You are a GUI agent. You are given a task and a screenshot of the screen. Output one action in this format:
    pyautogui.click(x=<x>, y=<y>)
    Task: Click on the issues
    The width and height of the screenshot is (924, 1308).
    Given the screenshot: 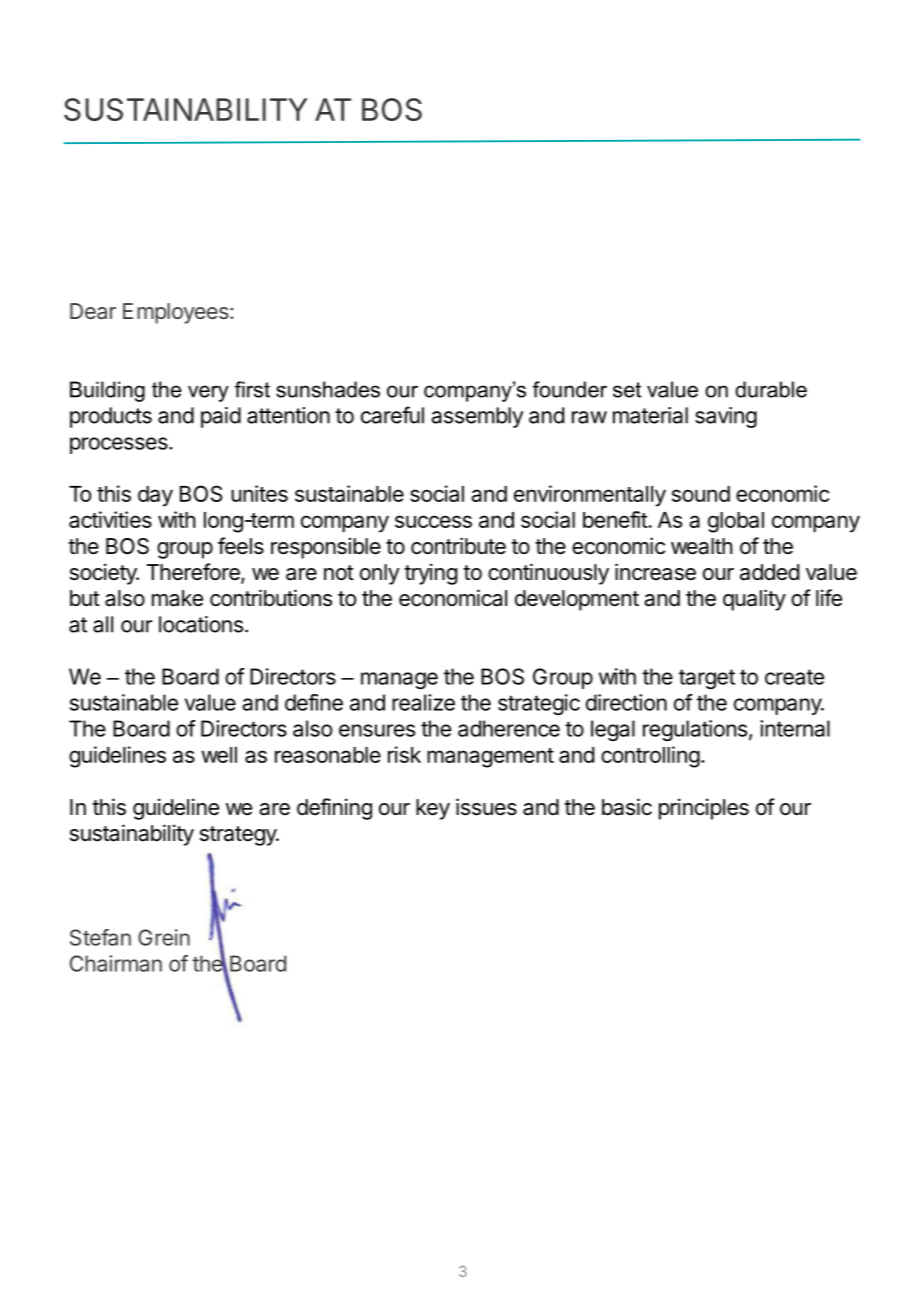 What is the action you would take?
    pyautogui.click(x=486, y=807)
